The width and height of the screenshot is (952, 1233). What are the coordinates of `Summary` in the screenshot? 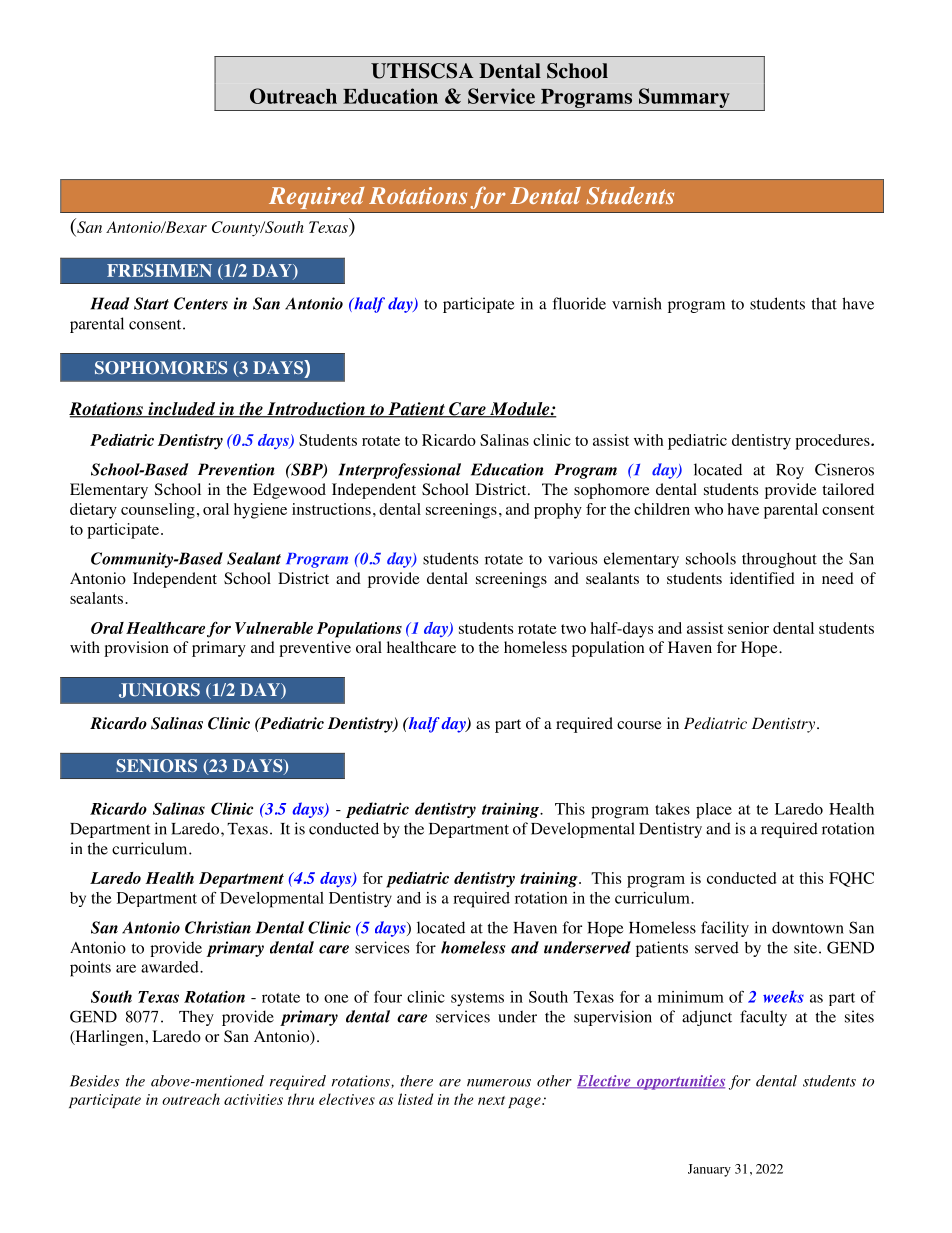 It's located at (684, 98).
